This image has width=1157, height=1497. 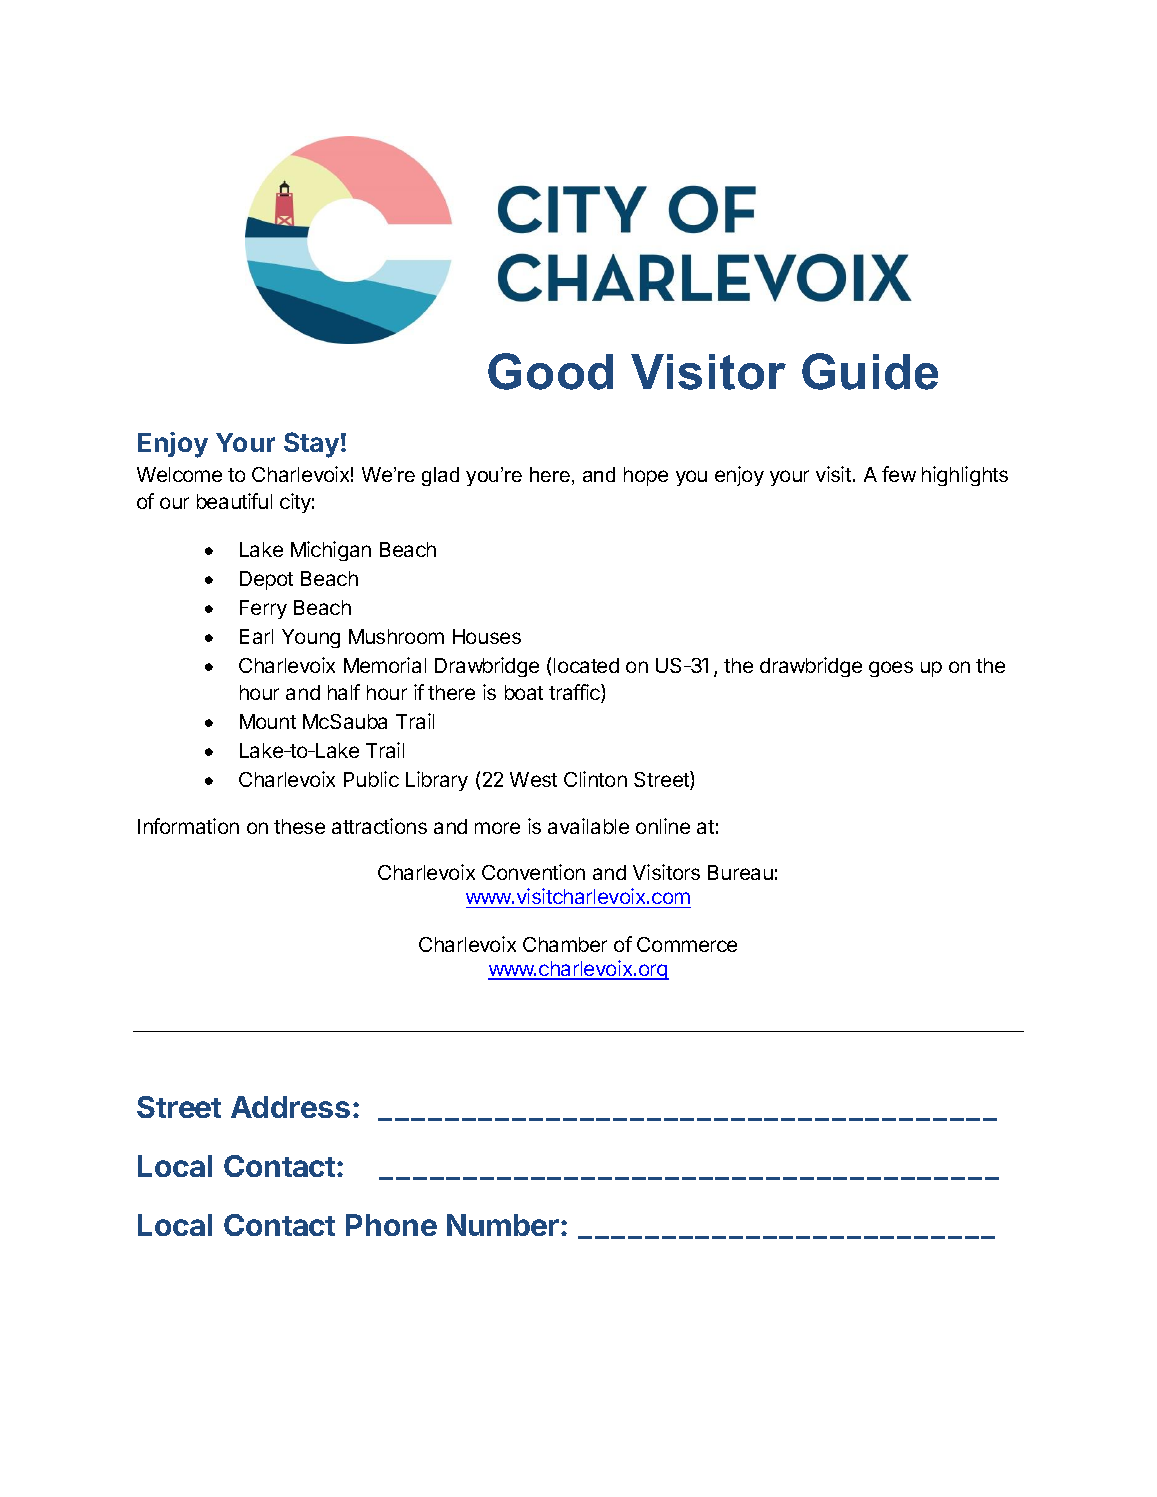 What do you see at coordinates (550, 371) in the image?
I see `Good` at bounding box center [550, 371].
